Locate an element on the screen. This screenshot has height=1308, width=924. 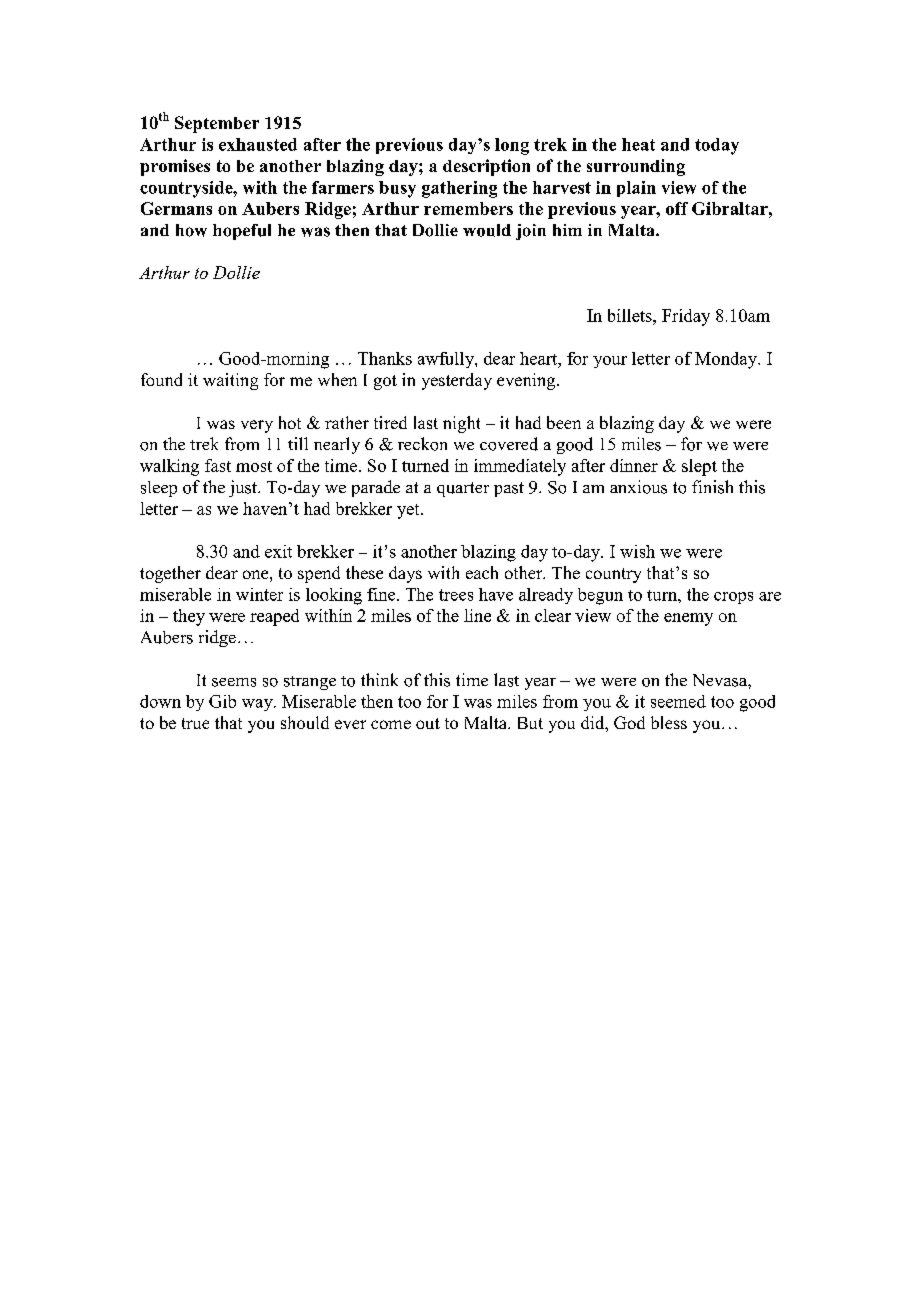
off is located at coordinates (677, 208).
